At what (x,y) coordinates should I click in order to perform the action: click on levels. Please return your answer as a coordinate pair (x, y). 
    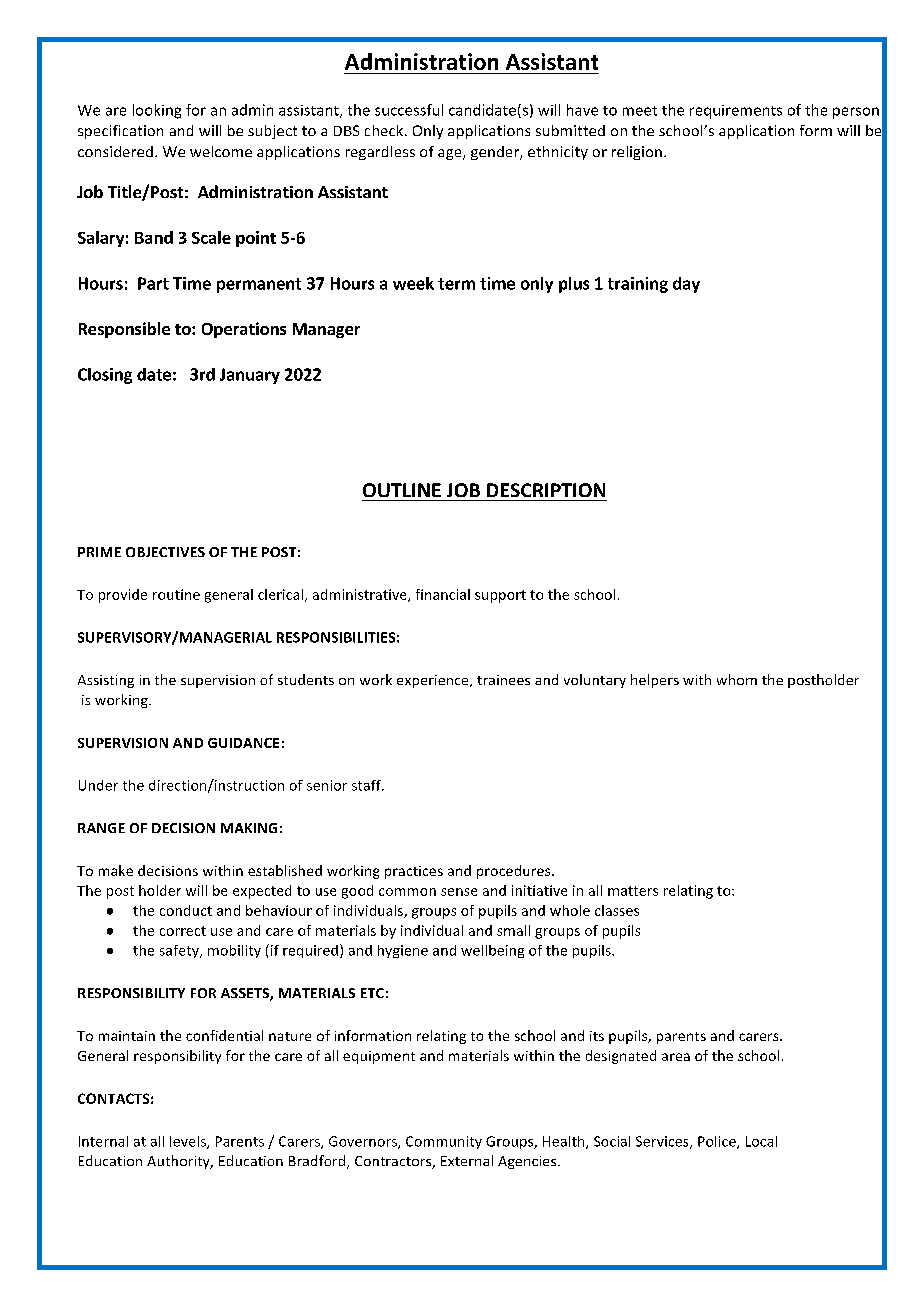
    Looking at the image, I should click on (189, 1142).
